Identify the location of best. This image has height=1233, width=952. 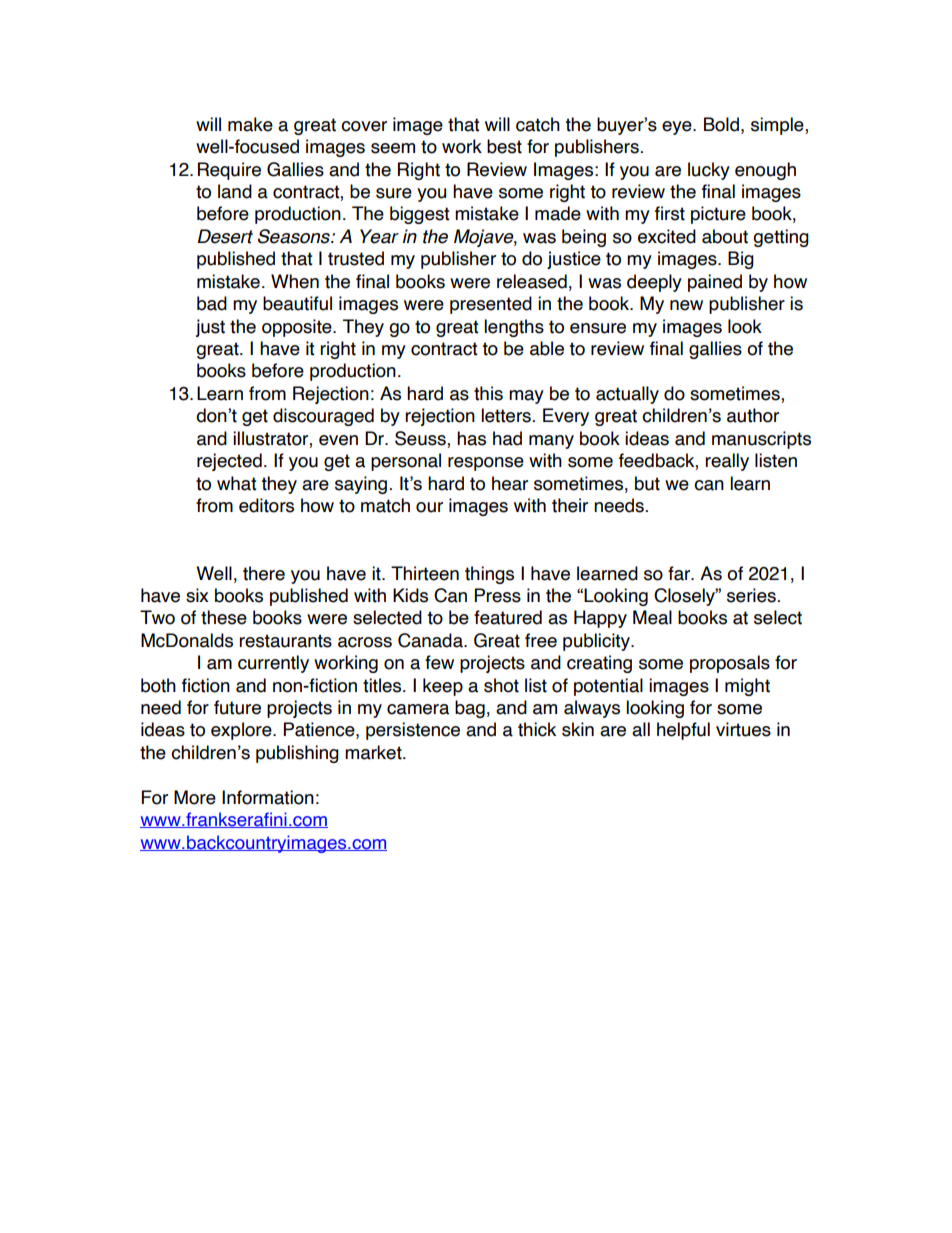
(504, 146).
